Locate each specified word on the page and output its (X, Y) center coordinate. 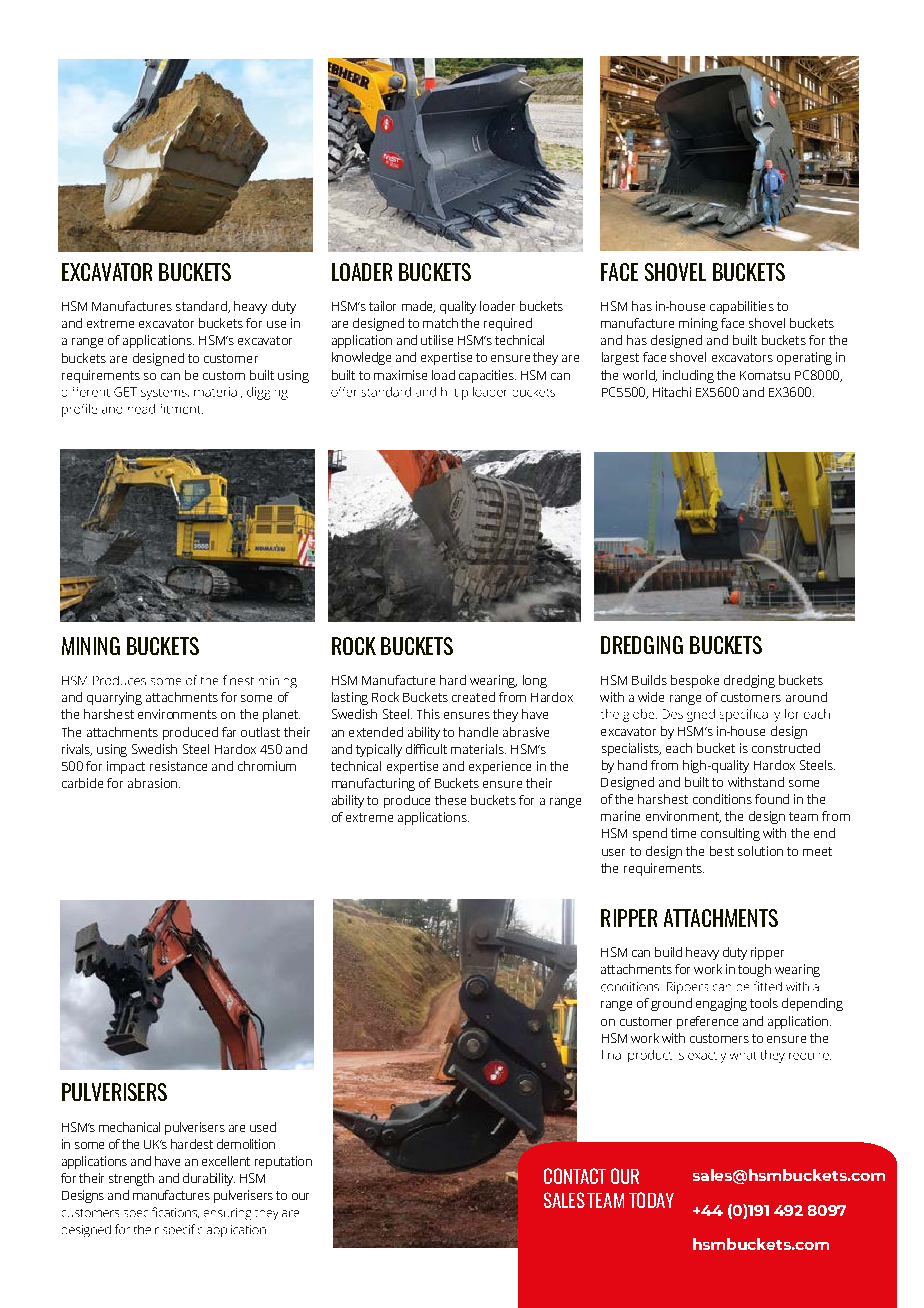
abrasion (152, 783)
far (229, 732)
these (450, 800)
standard (202, 307)
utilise (437, 340)
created (473, 697)
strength (131, 1179)
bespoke (695, 681)
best (722, 851)
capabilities (742, 307)
